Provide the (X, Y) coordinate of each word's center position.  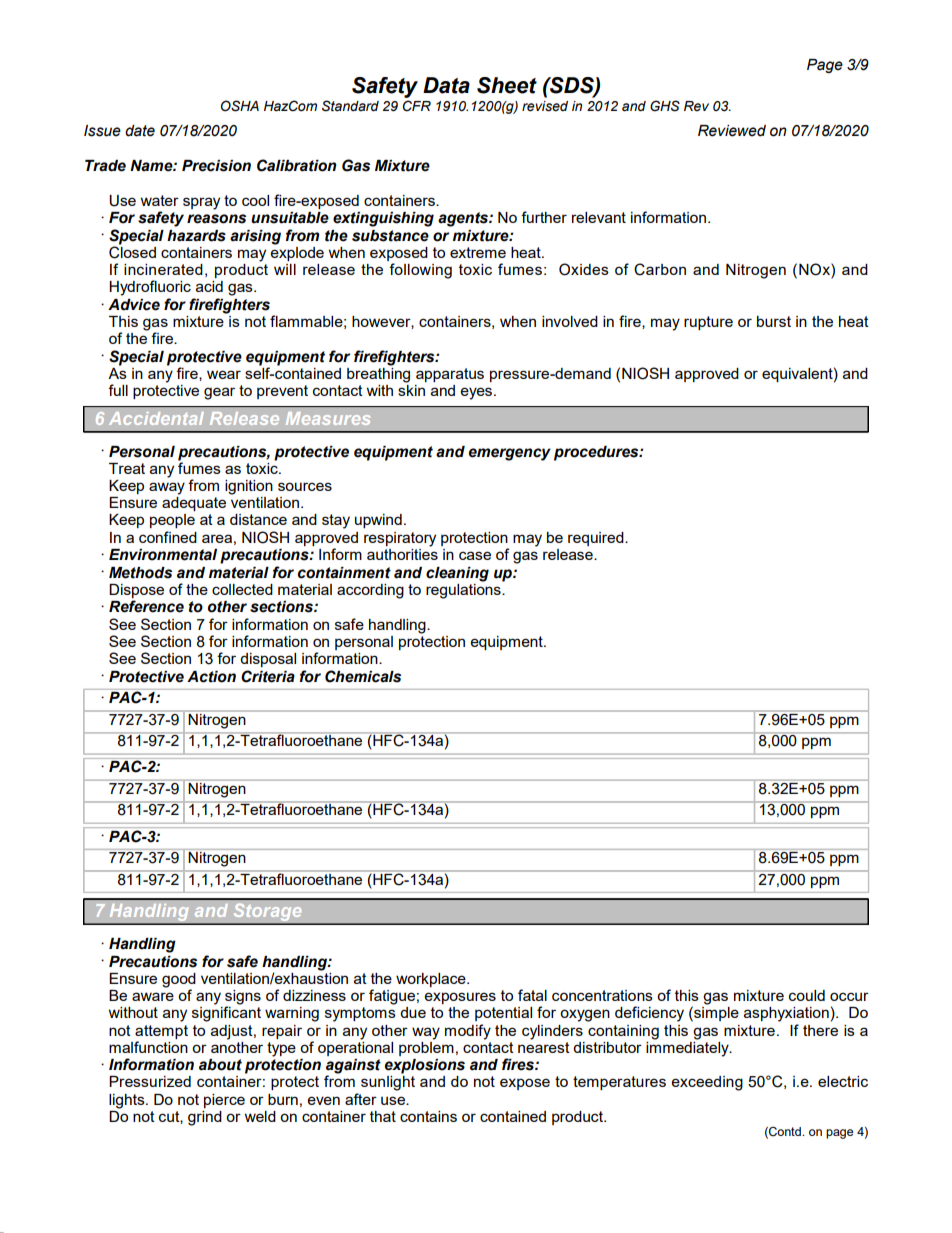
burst (774, 321)
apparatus (450, 375)
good (179, 981)
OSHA (240, 106)
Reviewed (732, 131)
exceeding (707, 1083)
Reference (146, 606)
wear (224, 374)
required (597, 539)
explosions (424, 1066)
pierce (224, 1101)
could (807, 995)
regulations (464, 590)
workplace (432, 980)
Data (446, 85)
